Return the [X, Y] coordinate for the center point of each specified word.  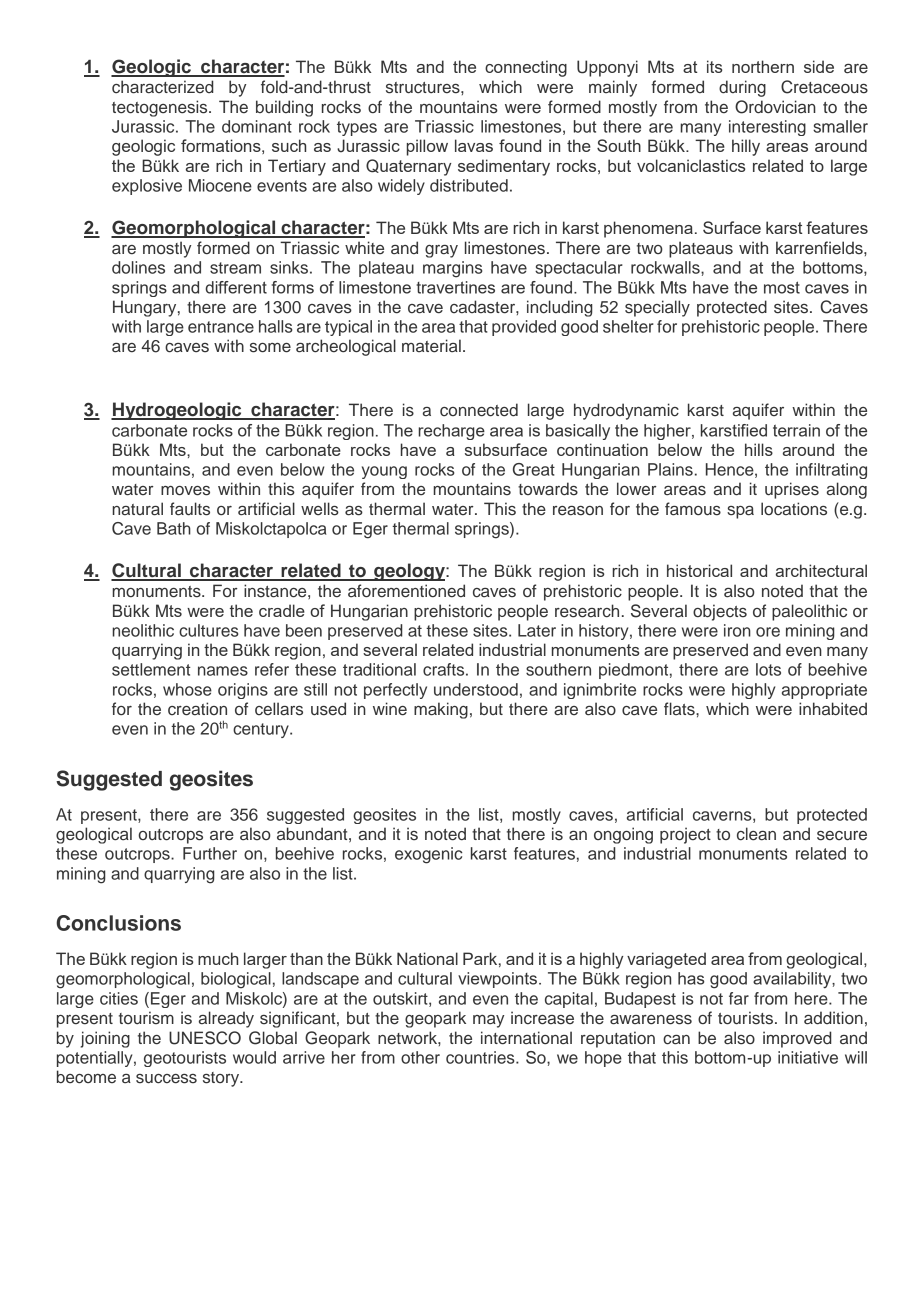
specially [657, 308]
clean [756, 834]
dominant [257, 126]
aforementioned [406, 591]
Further [210, 853]
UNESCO [205, 1038]
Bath [174, 528]
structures [424, 88]
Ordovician [775, 107]
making [441, 710]
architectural [821, 570]
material [431, 346]
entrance [221, 327]
